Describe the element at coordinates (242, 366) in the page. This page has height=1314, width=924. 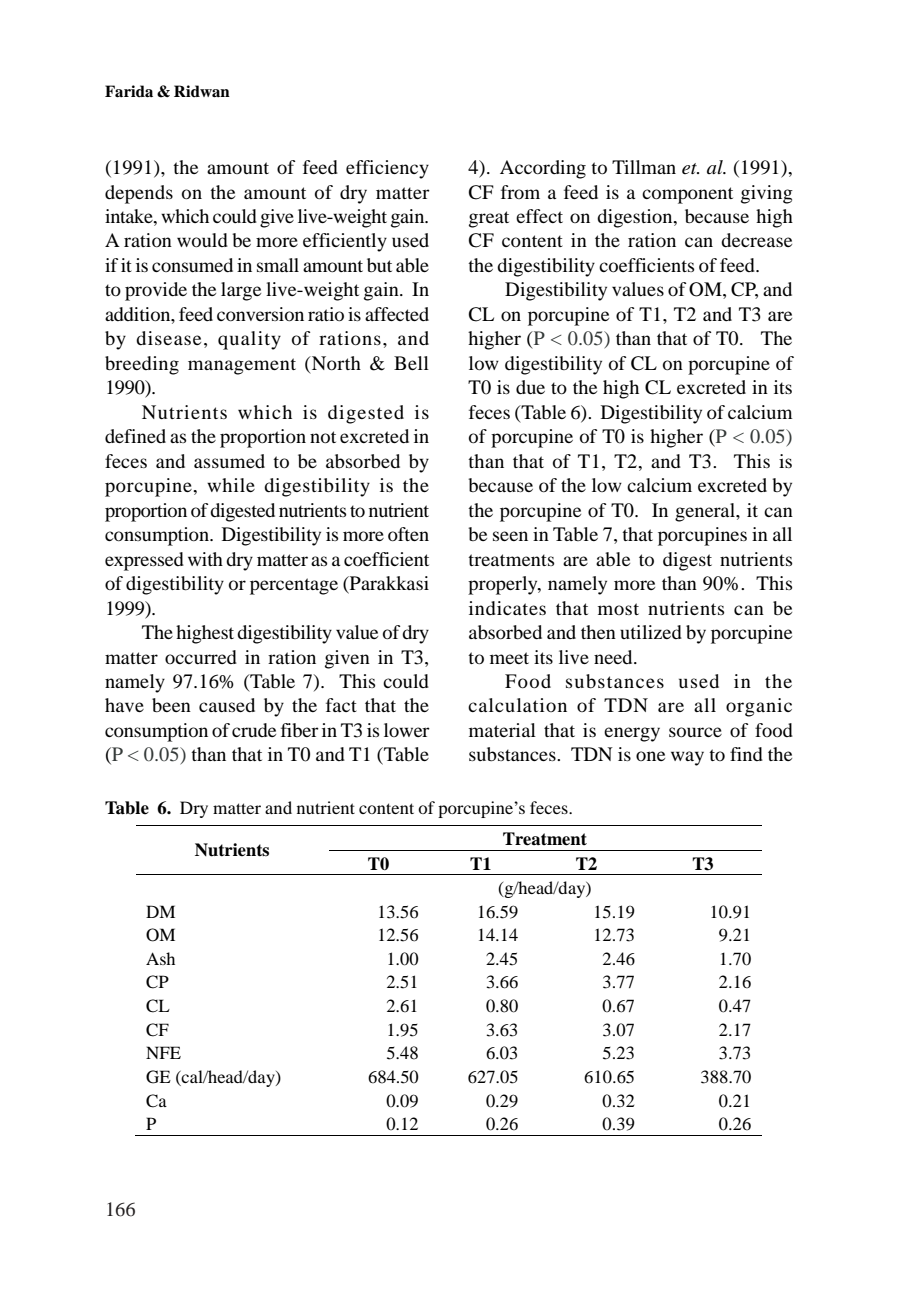
I see `management` at that location.
